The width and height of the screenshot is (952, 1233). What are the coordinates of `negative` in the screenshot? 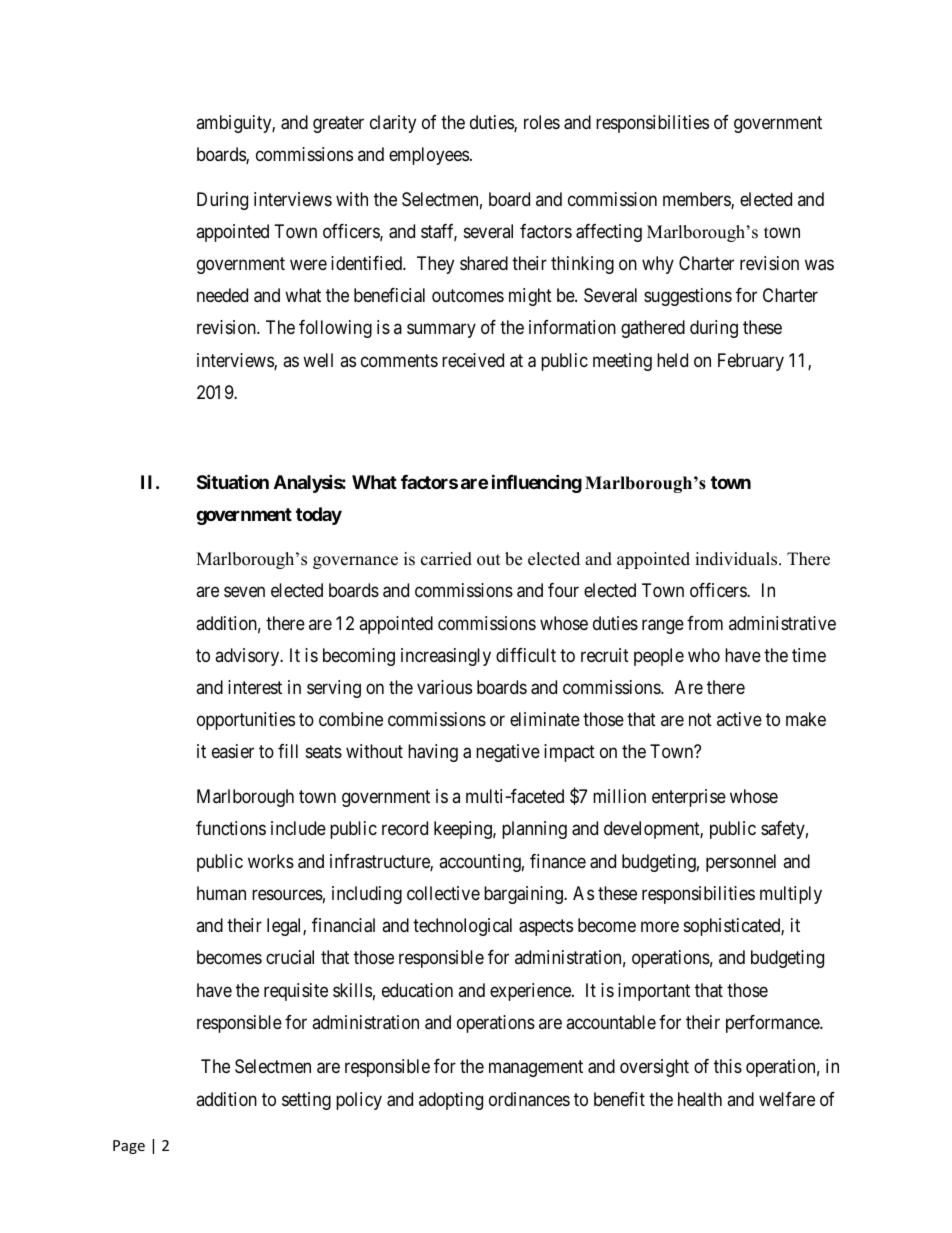 It's located at (508, 753).
